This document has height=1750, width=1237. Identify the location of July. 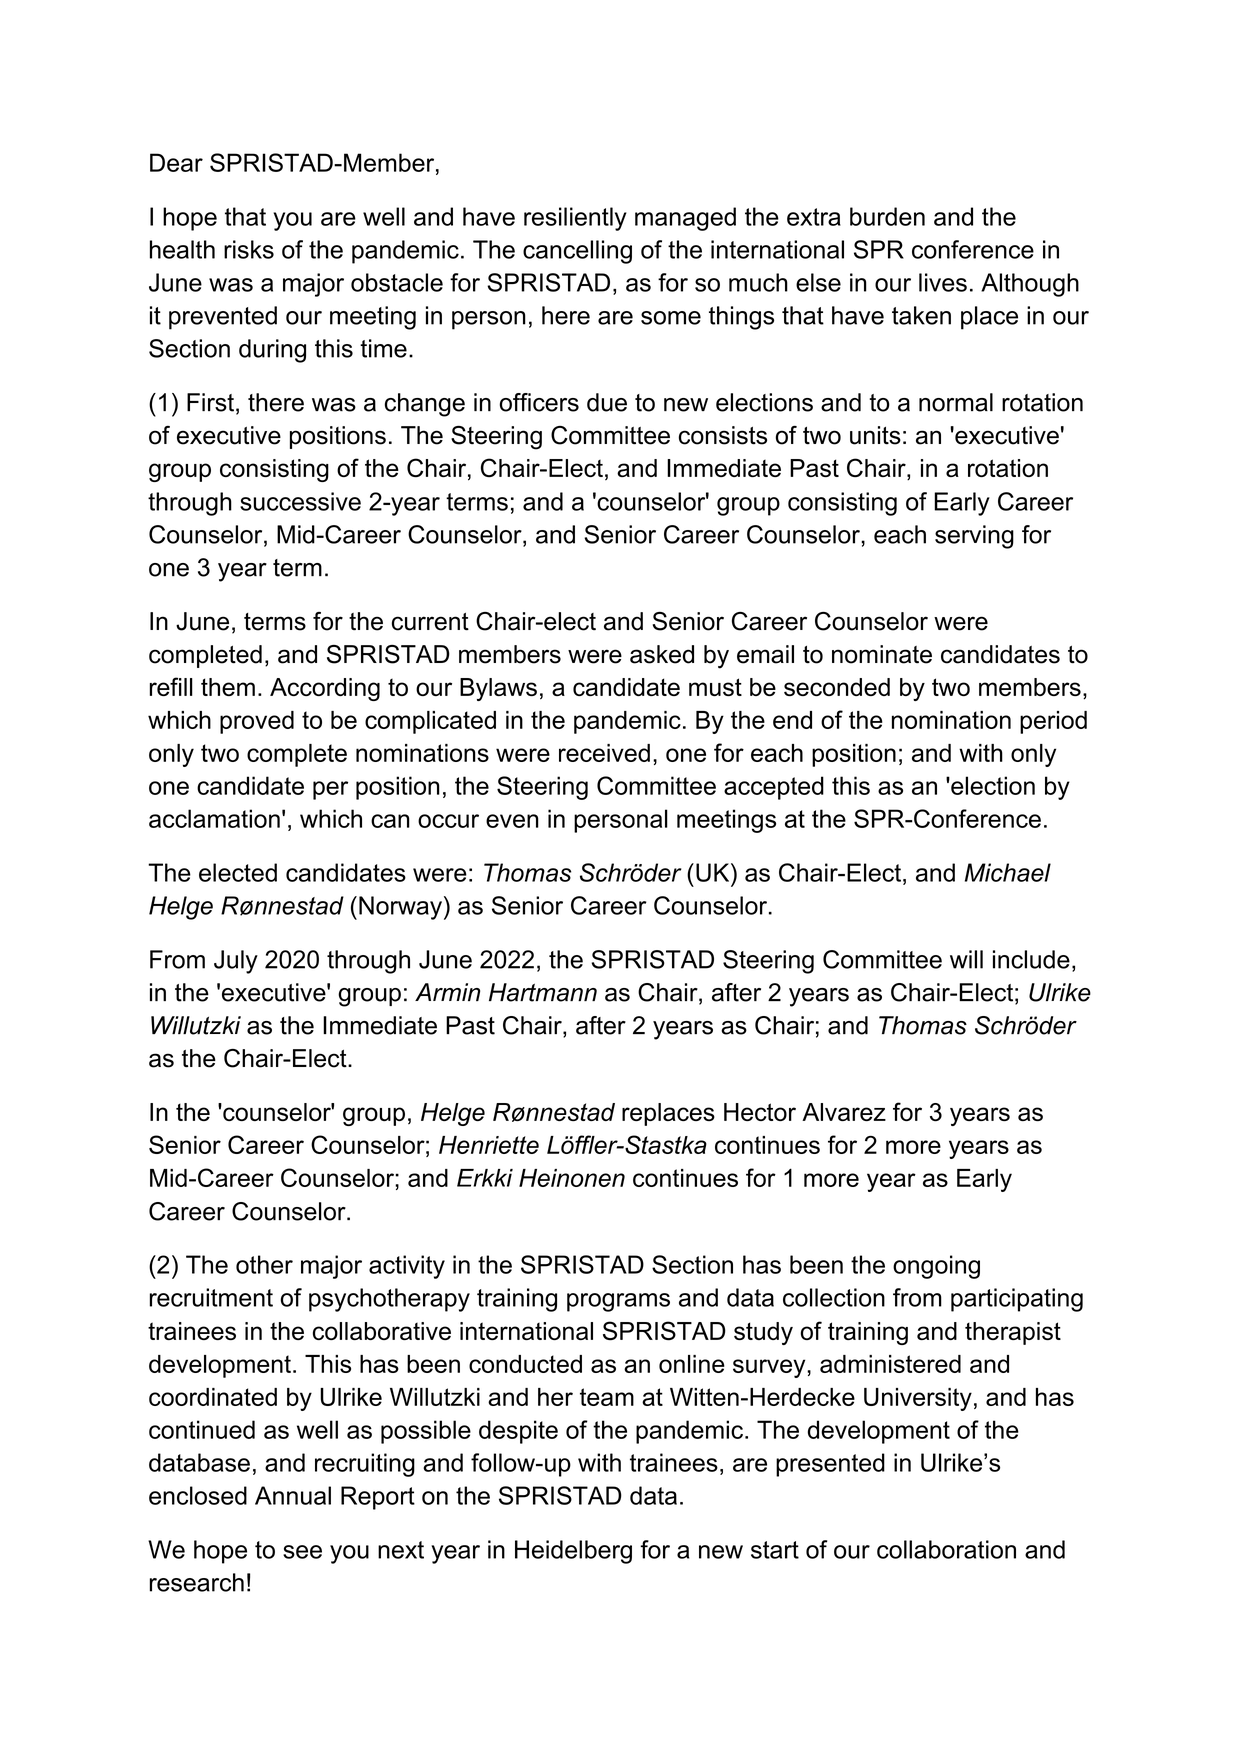
(236, 962).
